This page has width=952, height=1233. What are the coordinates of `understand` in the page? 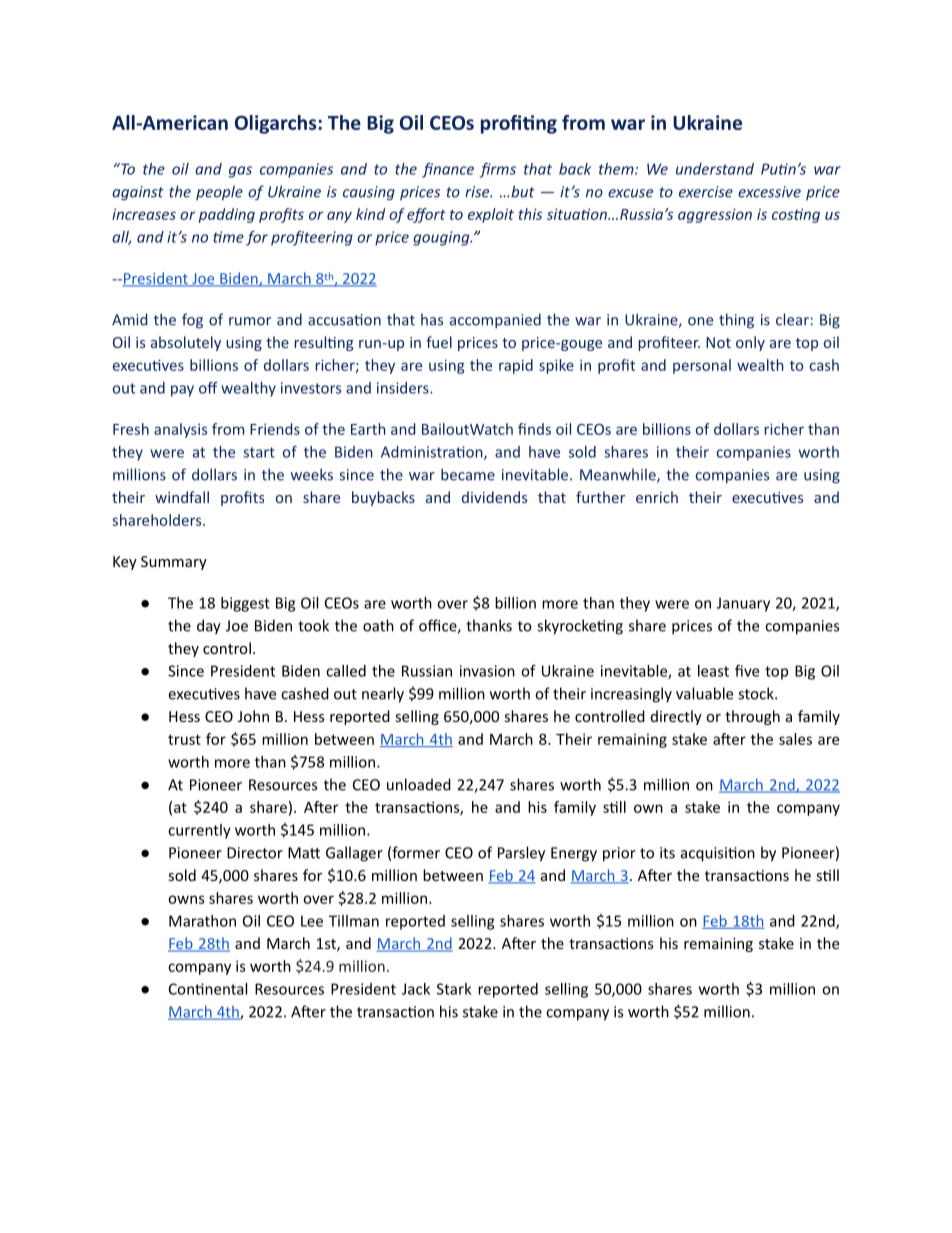 It's located at (715, 169).
